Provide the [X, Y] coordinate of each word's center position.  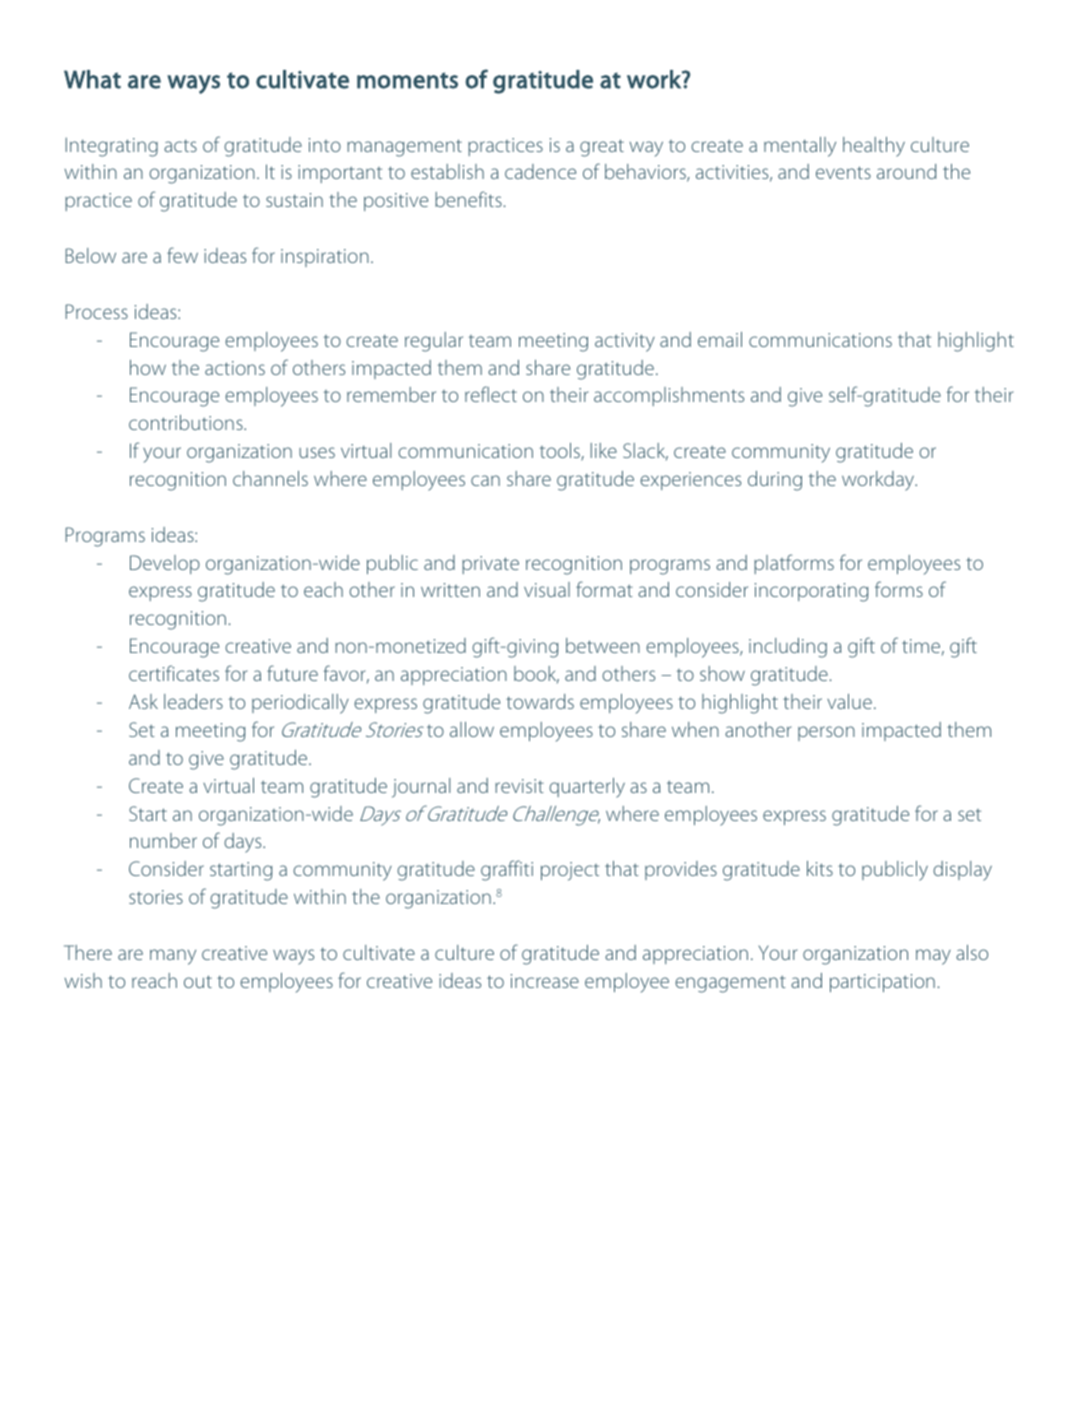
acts [180, 145]
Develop [165, 564]
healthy [874, 147]
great [602, 148]
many [173, 957]
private [490, 565]
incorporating [811, 592]
